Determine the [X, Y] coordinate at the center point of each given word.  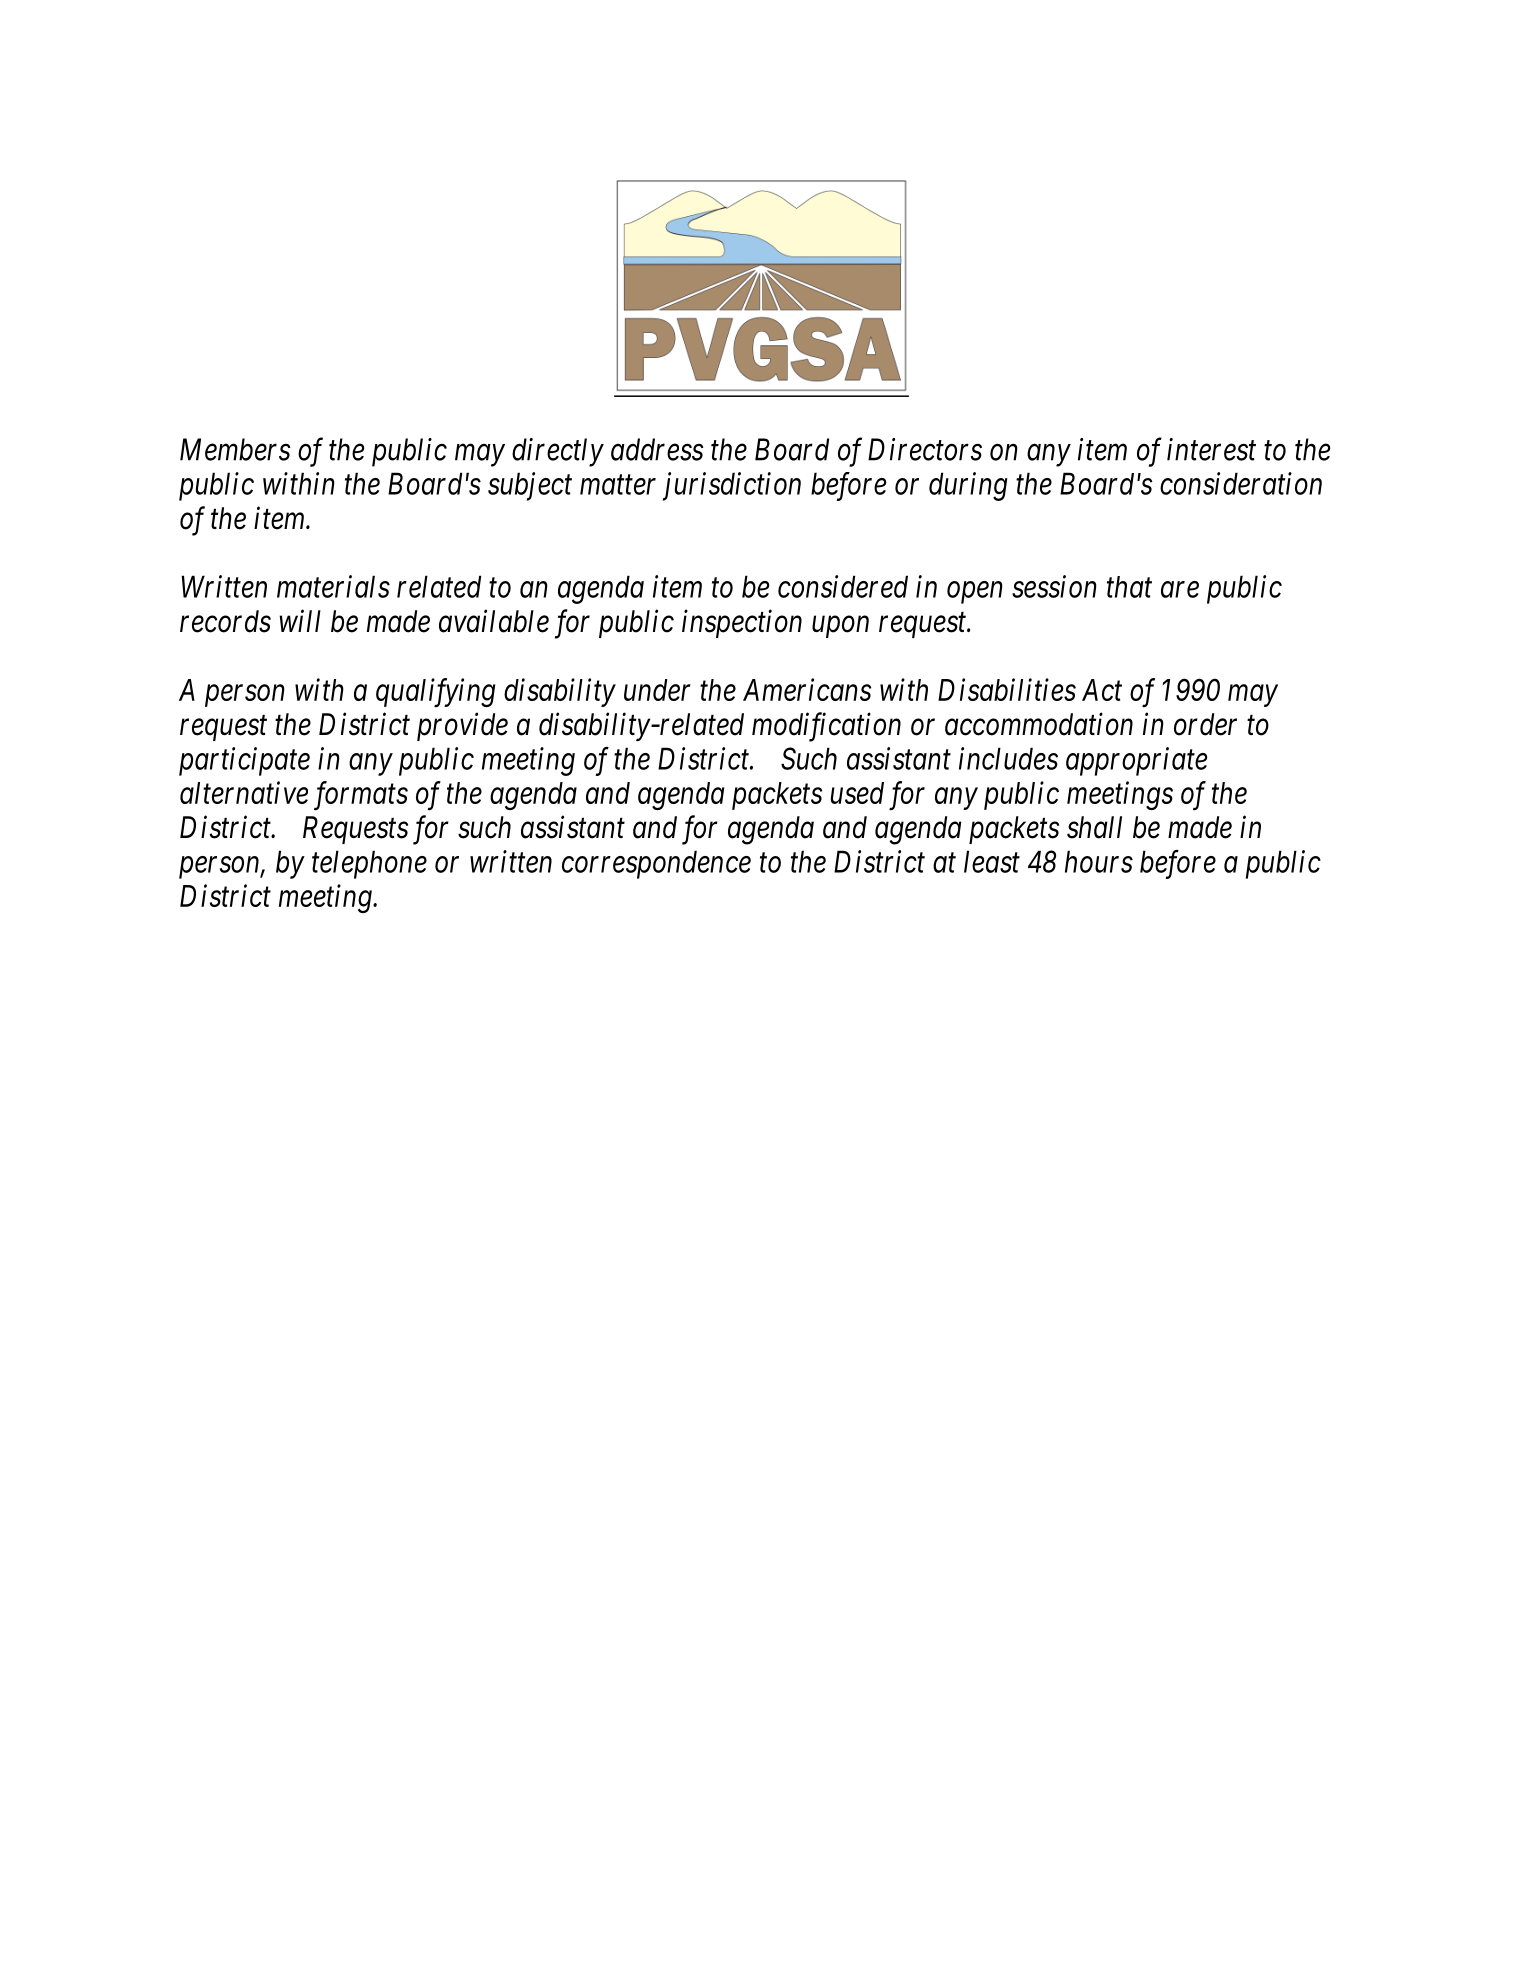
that [1129, 587]
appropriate [1137, 761]
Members [235, 449]
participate [244, 761]
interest [1211, 449]
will [300, 620]
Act [1102, 690]
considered [843, 586]
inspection [742, 624]
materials [333, 586]
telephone [369, 864]
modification [826, 727]
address [657, 449]
